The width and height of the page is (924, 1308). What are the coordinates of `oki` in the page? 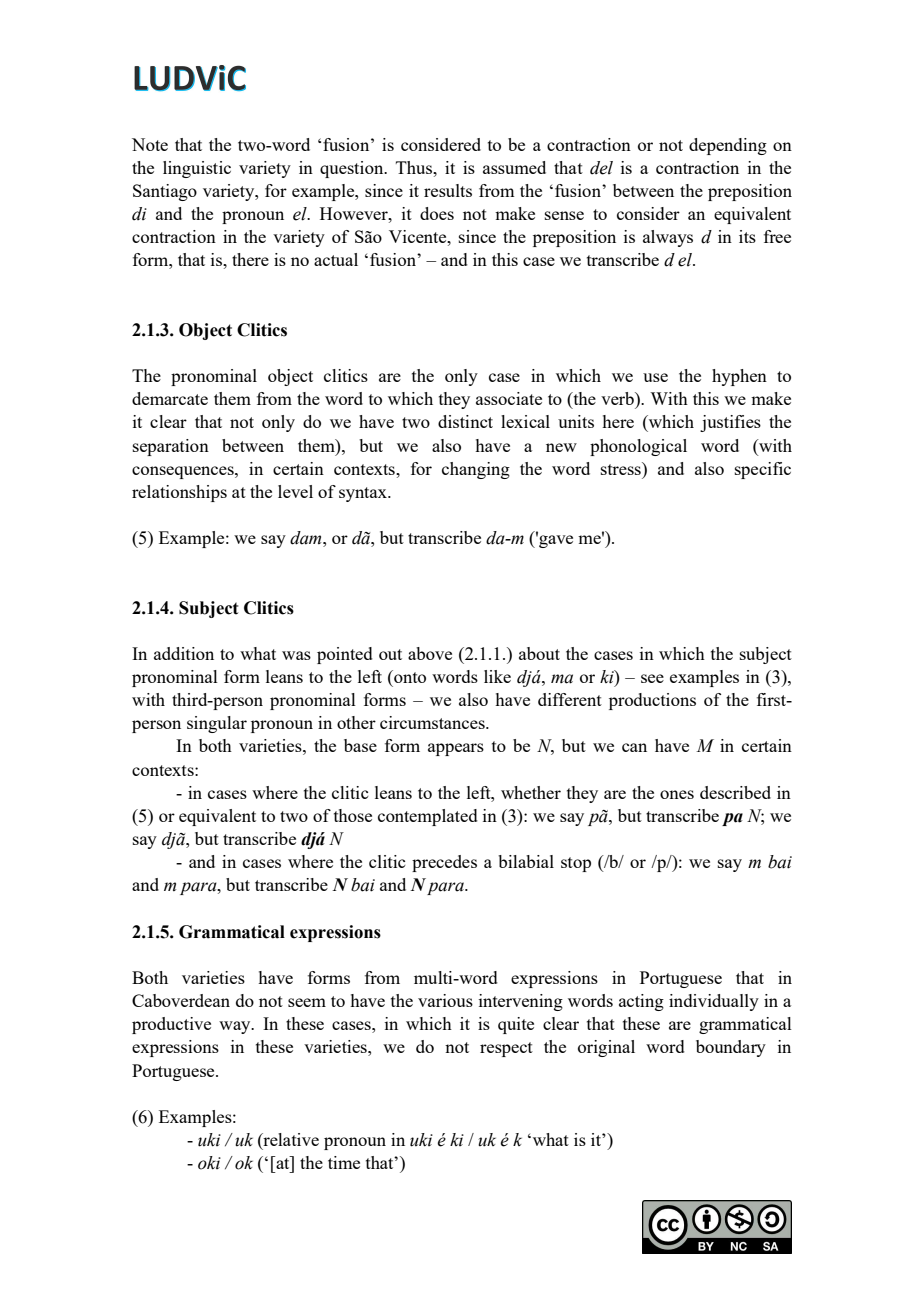 It's located at (209, 1163).
